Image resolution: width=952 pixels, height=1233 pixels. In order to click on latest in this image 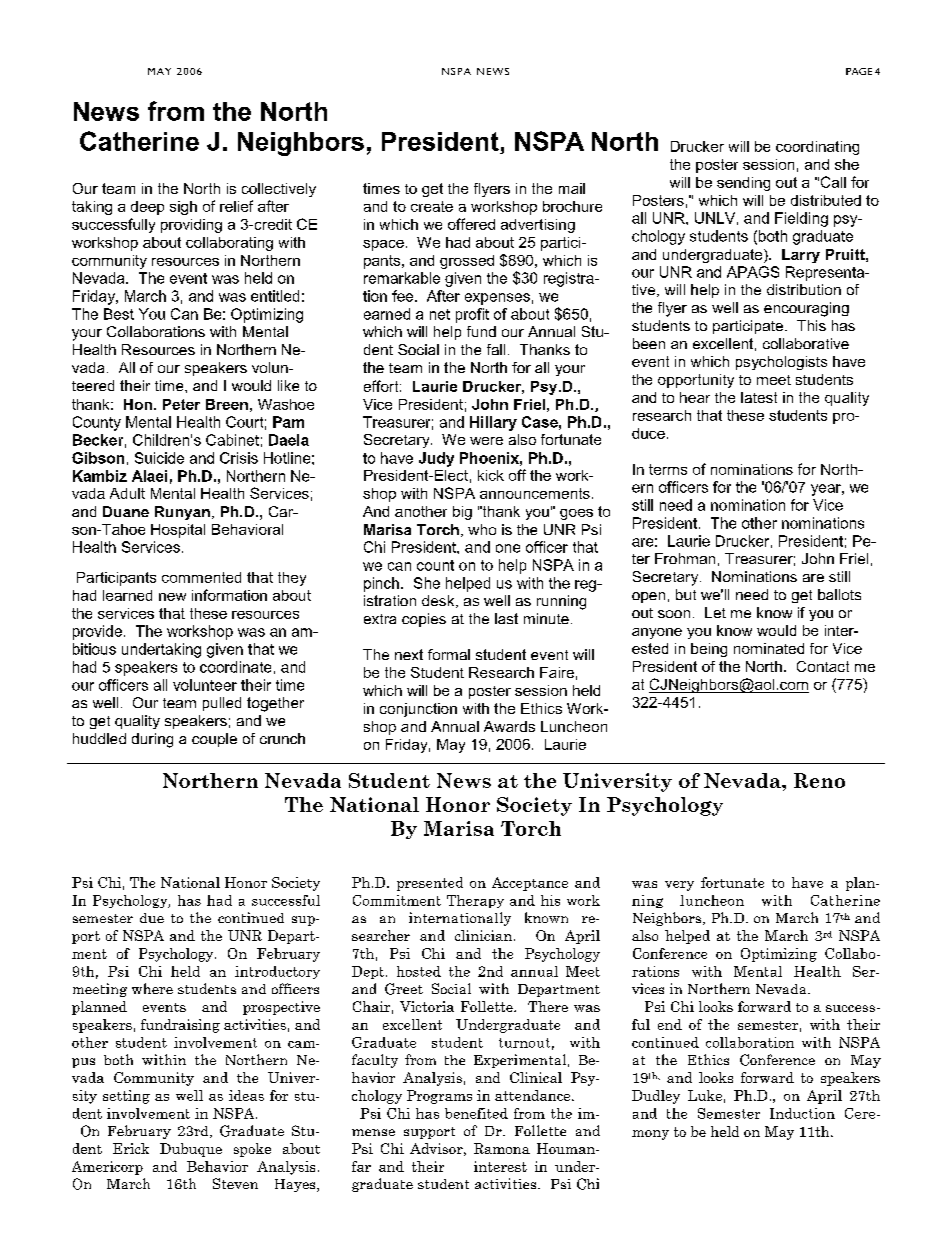, I will do `click(759, 397)`.
